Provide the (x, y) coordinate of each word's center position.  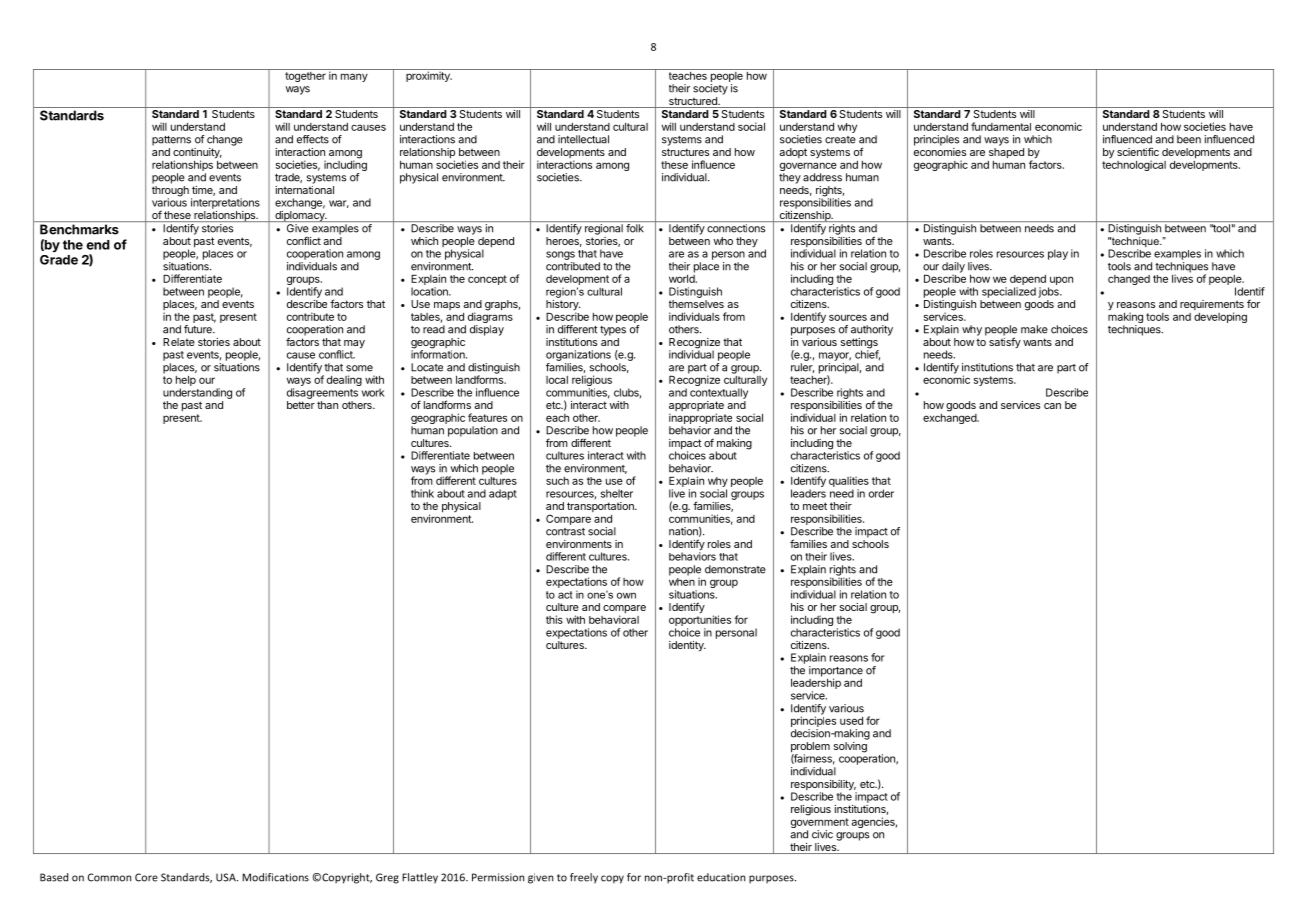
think (422, 493)
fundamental (1001, 126)
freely (584, 878)
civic (822, 834)
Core (146, 877)
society (710, 89)
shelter (617, 493)
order (881, 493)
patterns (171, 141)
